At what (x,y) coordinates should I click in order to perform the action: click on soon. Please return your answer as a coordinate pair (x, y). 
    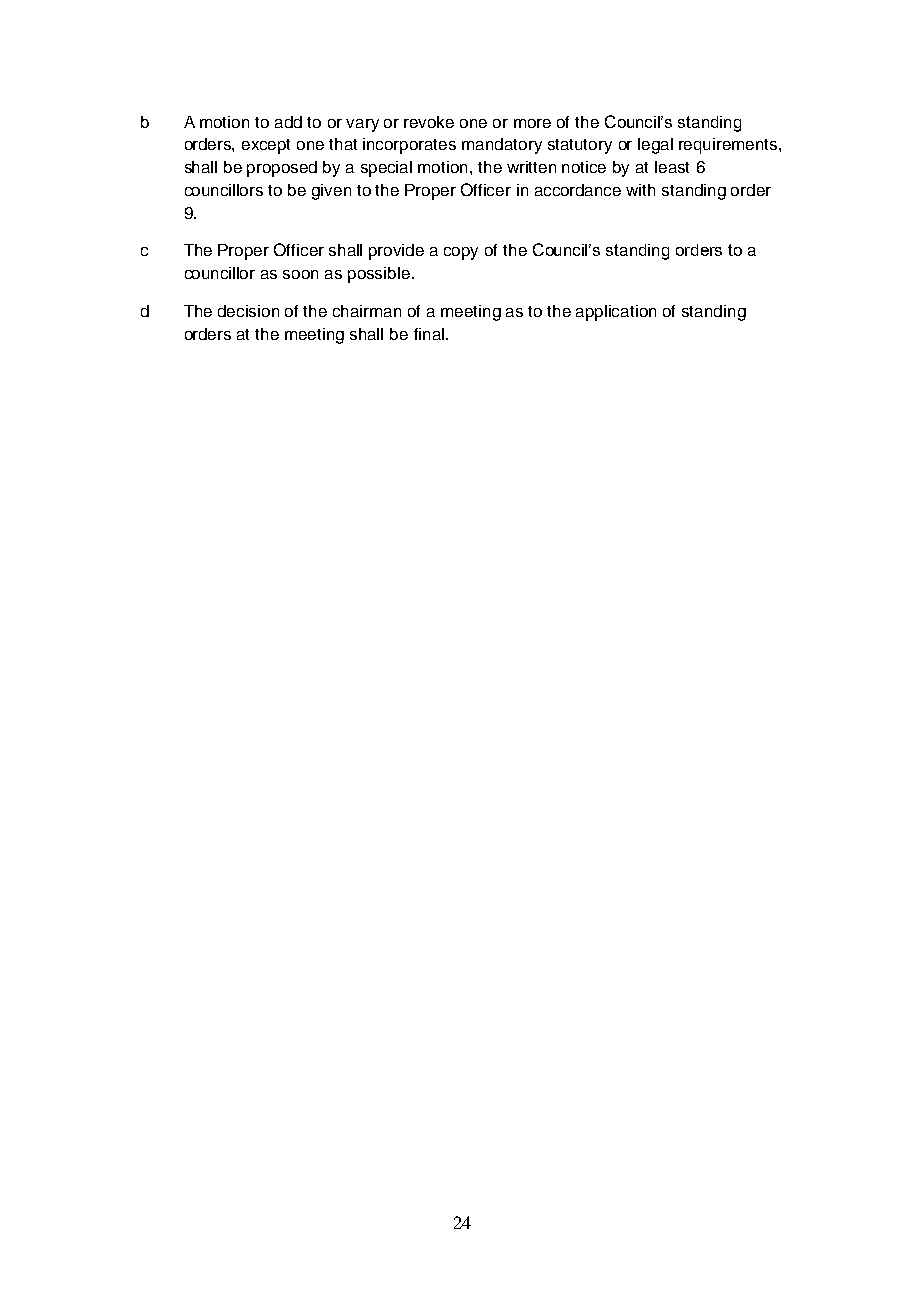
    Looking at the image, I should click on (300, 274).
